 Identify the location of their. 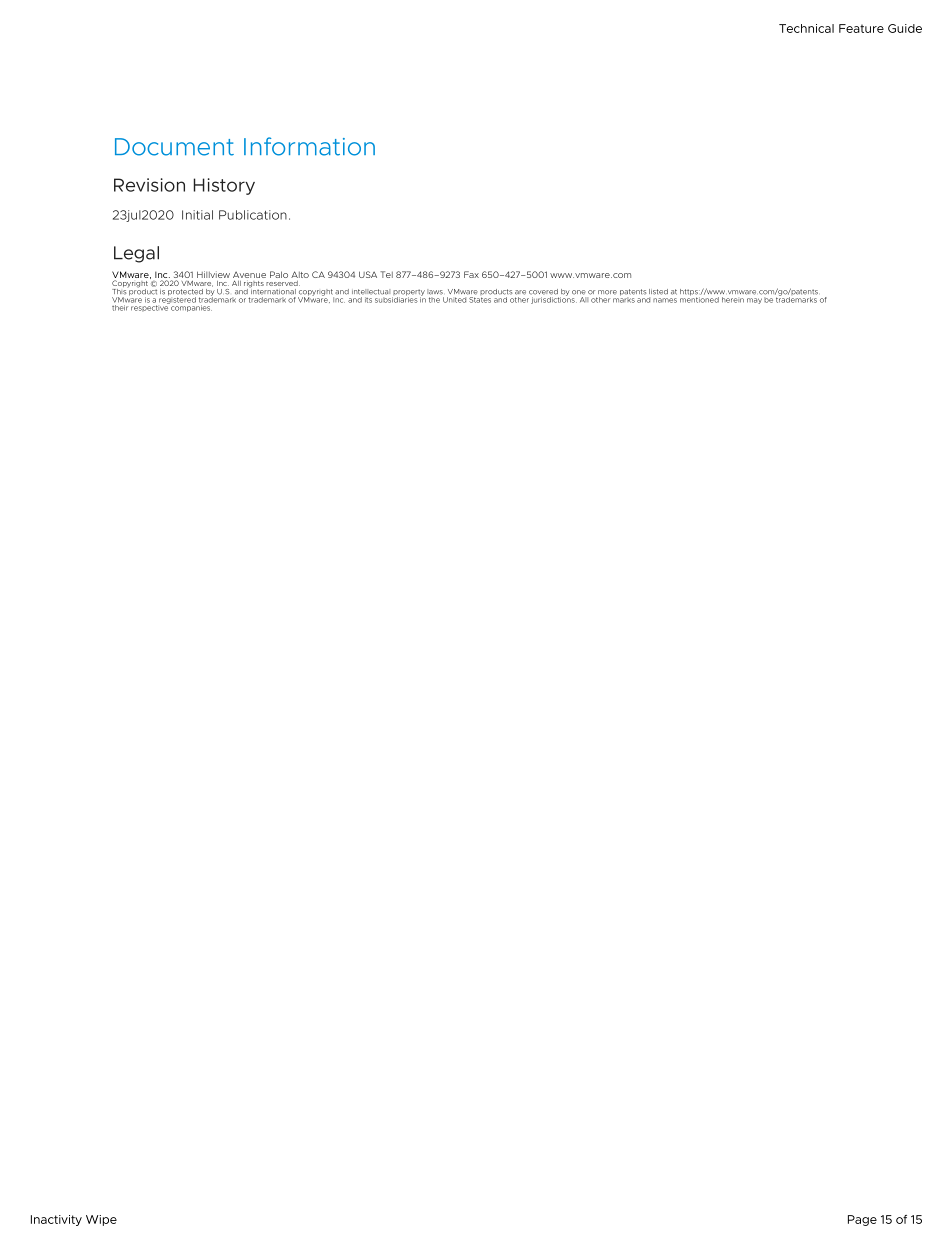
(120, 308).
